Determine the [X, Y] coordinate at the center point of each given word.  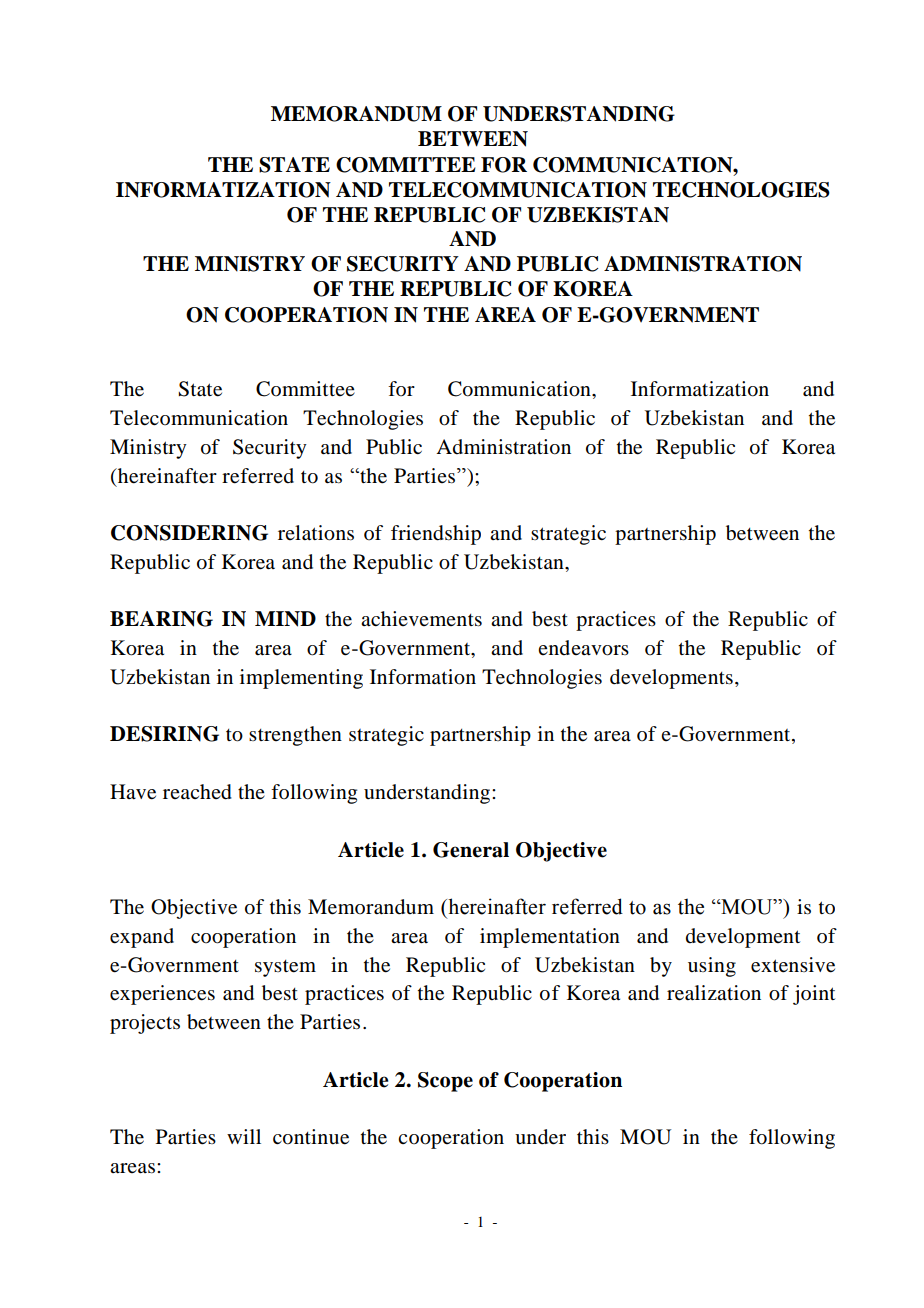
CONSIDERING [189, 533]
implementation [550, 938]
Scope [445, 1082]
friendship [436, 535]
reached [197, 792]
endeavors [583, 648]
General [471, 850]
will [244, 1136]
